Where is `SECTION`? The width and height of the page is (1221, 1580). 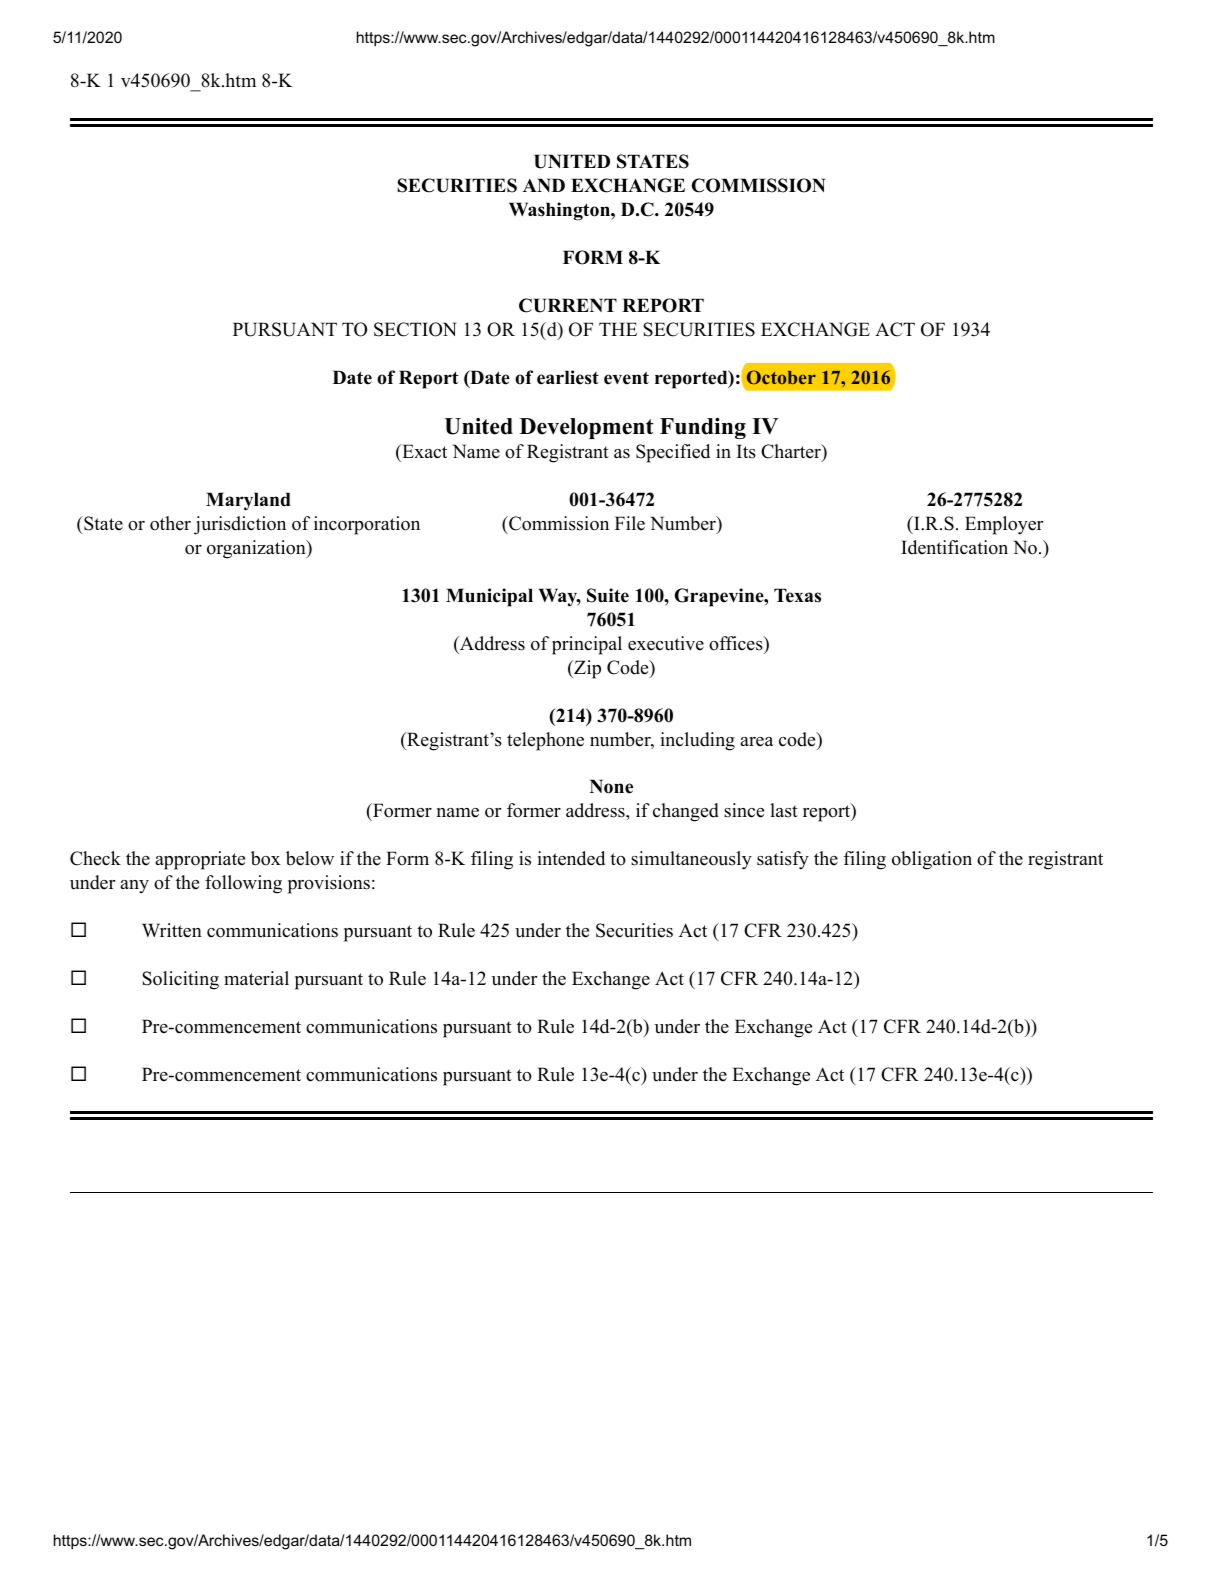
SECTION is located at coordinates (415, 329).
